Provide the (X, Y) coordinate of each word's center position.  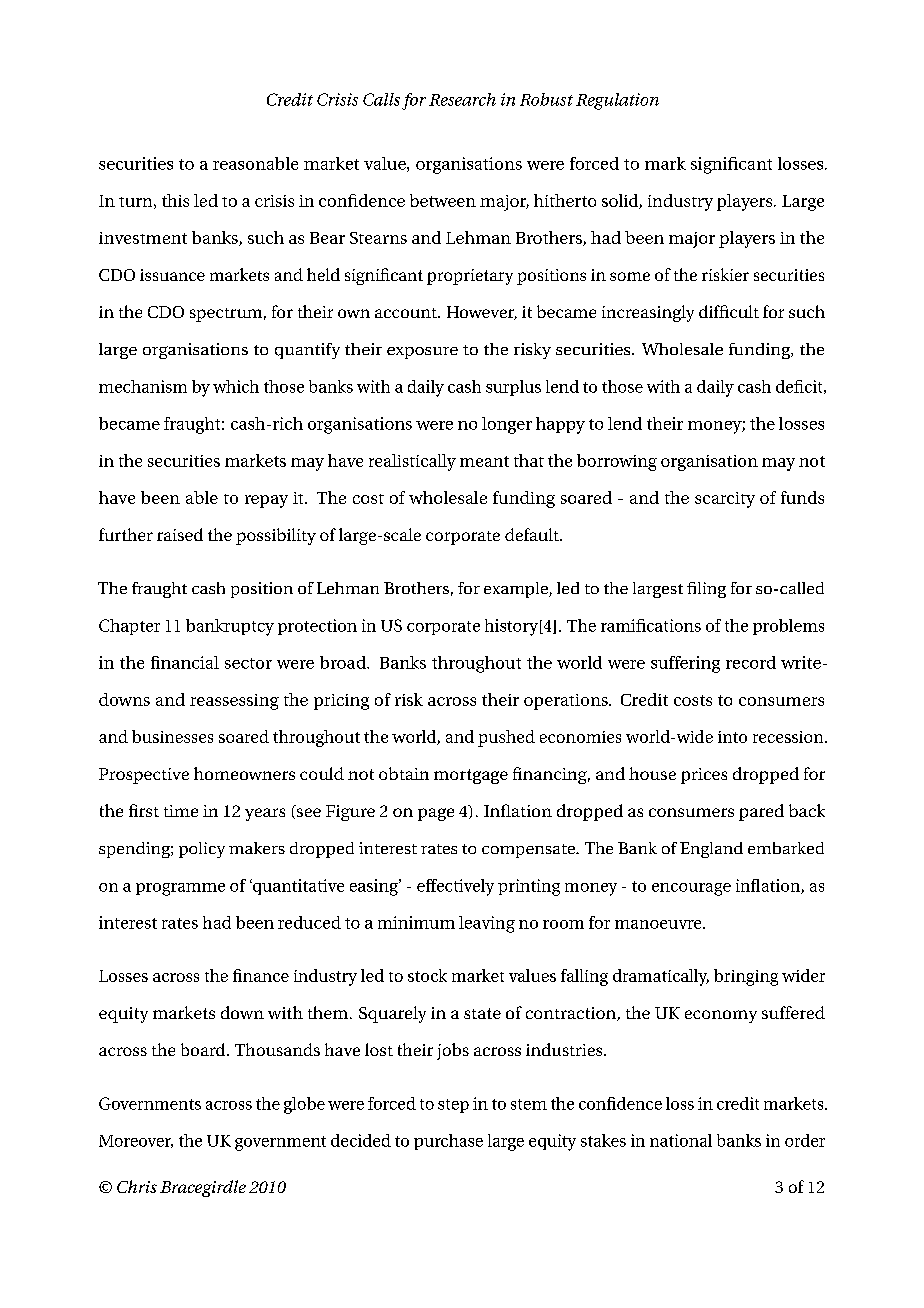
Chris (137, 1186)
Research (462, 99)
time (181, 811)
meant (484, 461)
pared (761, 812)
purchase (448, 1142)
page (436, 814)
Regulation (617, 101)
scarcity (725, 500)
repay (266, 501)
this (175, 200)
